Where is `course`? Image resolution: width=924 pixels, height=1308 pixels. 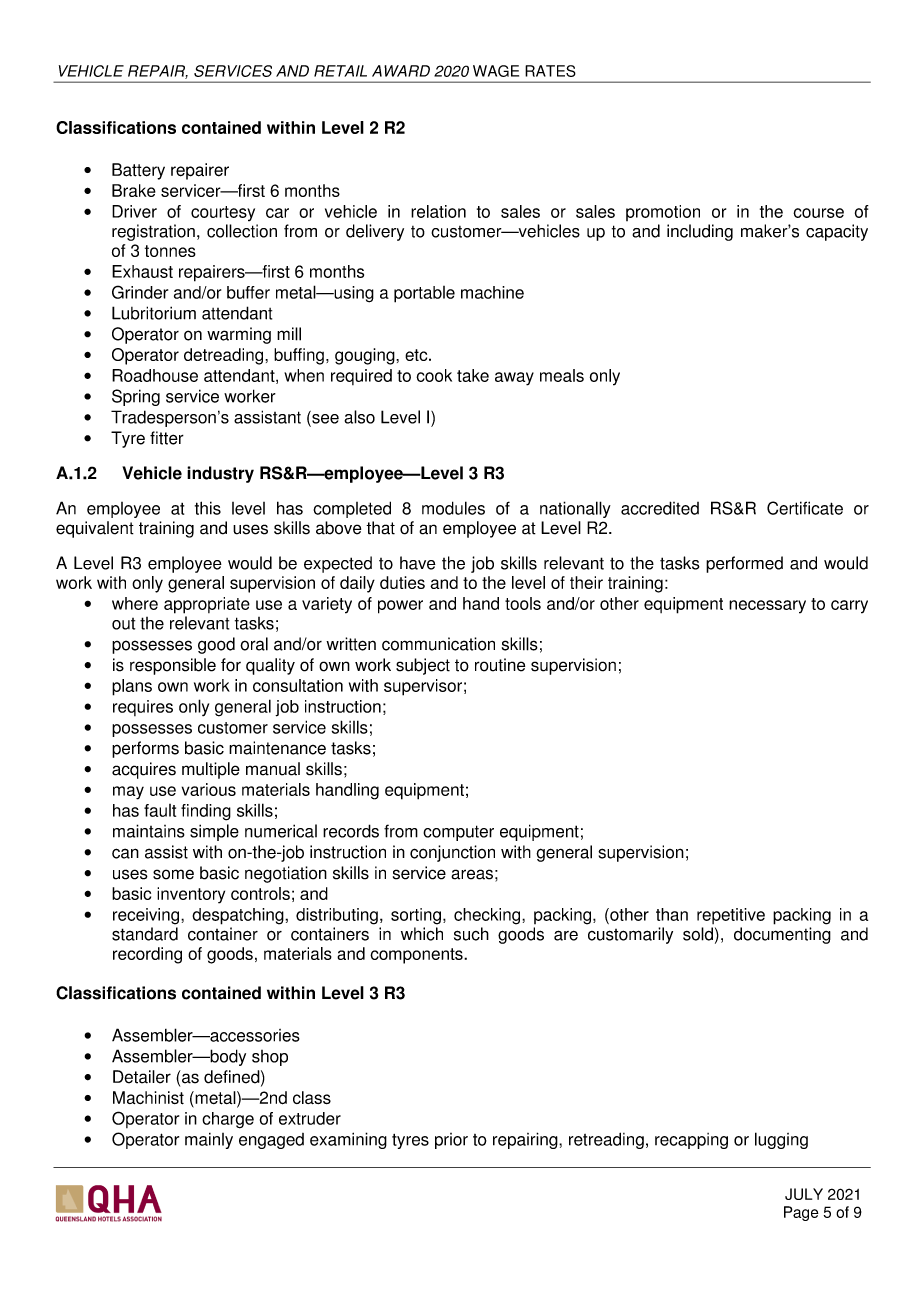
course is located at coordinates (818, 213).
